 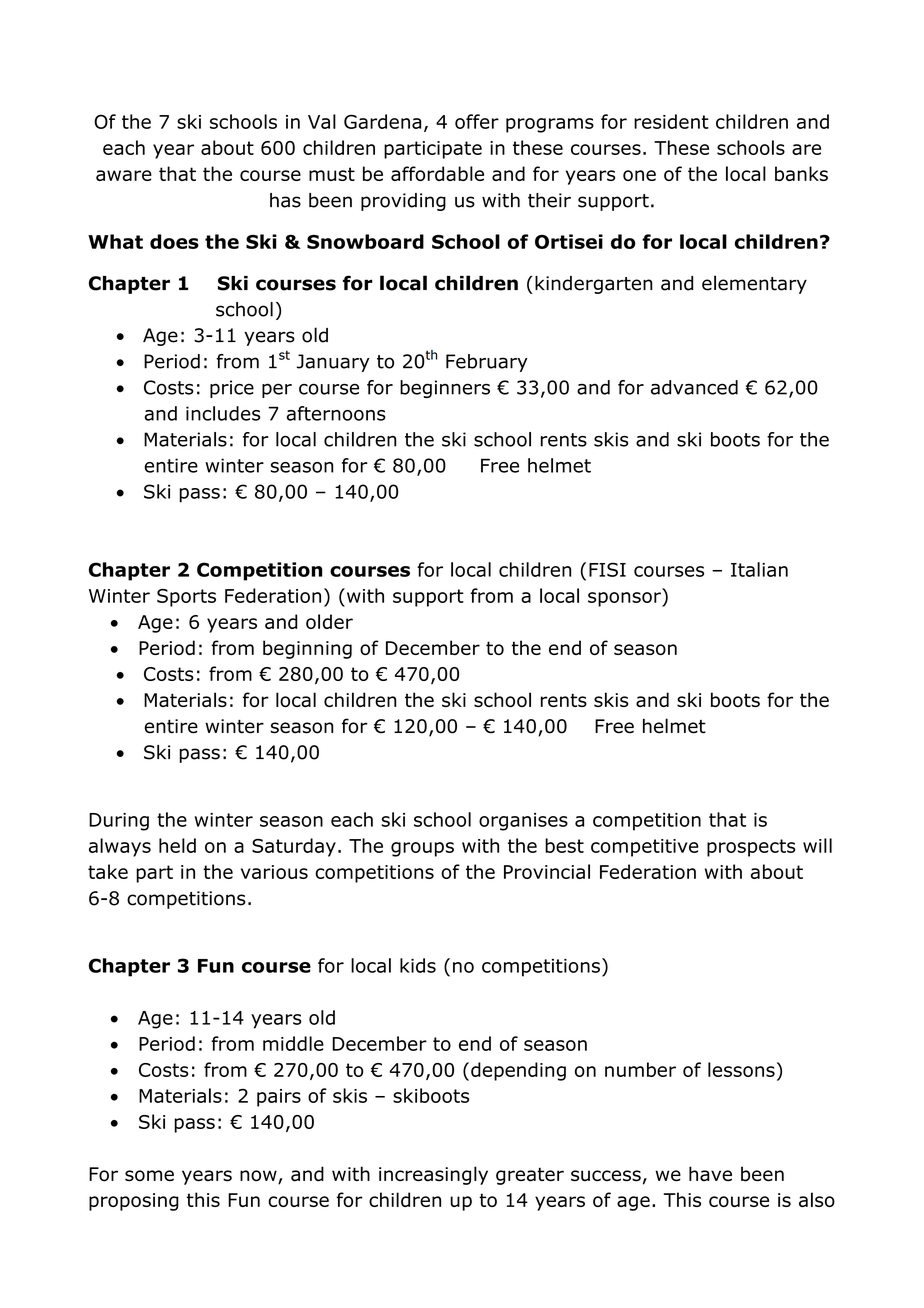 I want to click on aware, so click(x=124, y=175).
